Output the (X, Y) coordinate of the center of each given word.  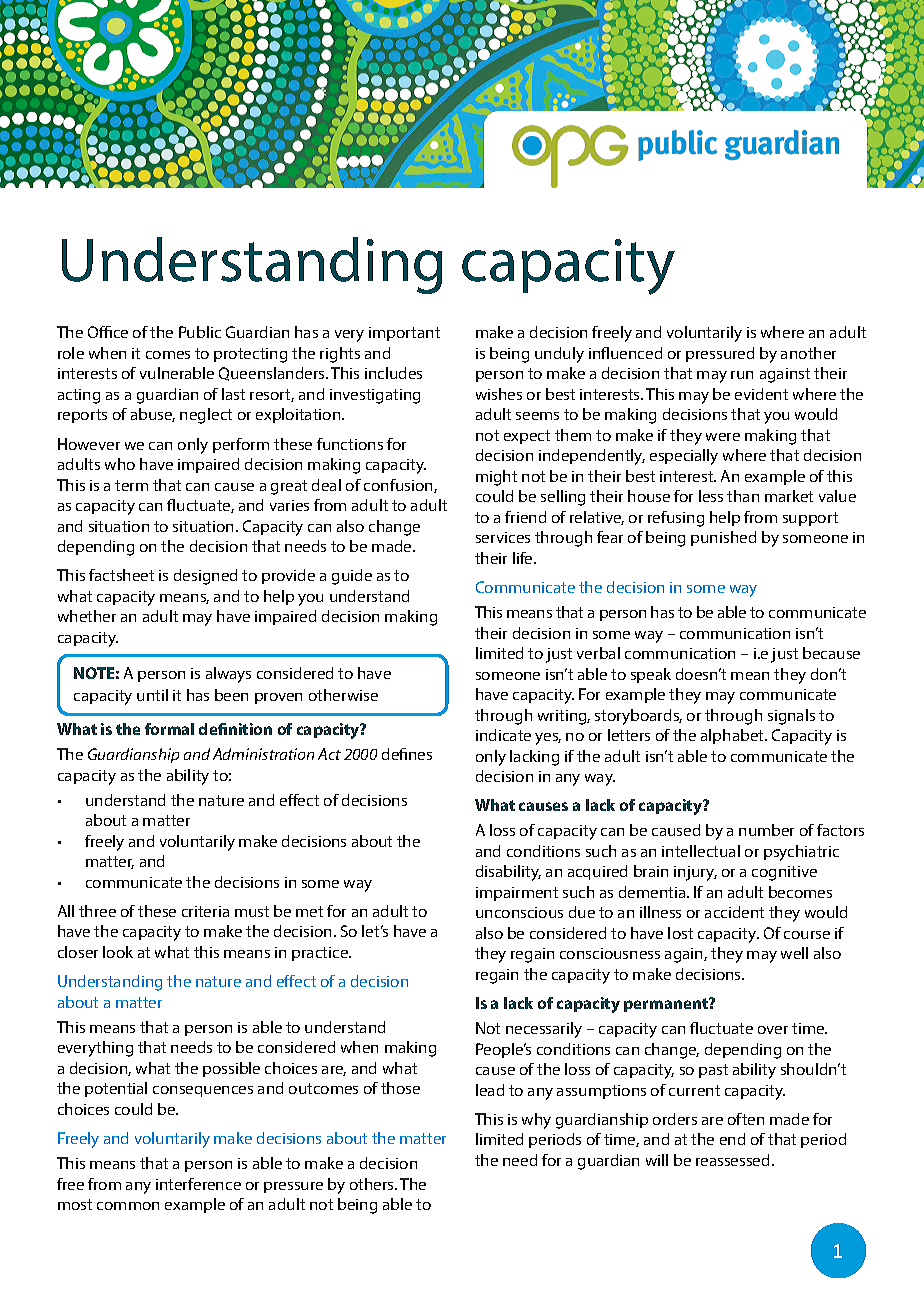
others (373, 1184)
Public (200, 332)
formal (169, 729)
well (794, 953)
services (503, 537)
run (742, 375)
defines (407, 754)
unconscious (519, 912)
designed (205, 577)
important (404, 334)
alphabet (733, 736)
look (118, 952)
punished (723, 538)
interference (198, 1184)
